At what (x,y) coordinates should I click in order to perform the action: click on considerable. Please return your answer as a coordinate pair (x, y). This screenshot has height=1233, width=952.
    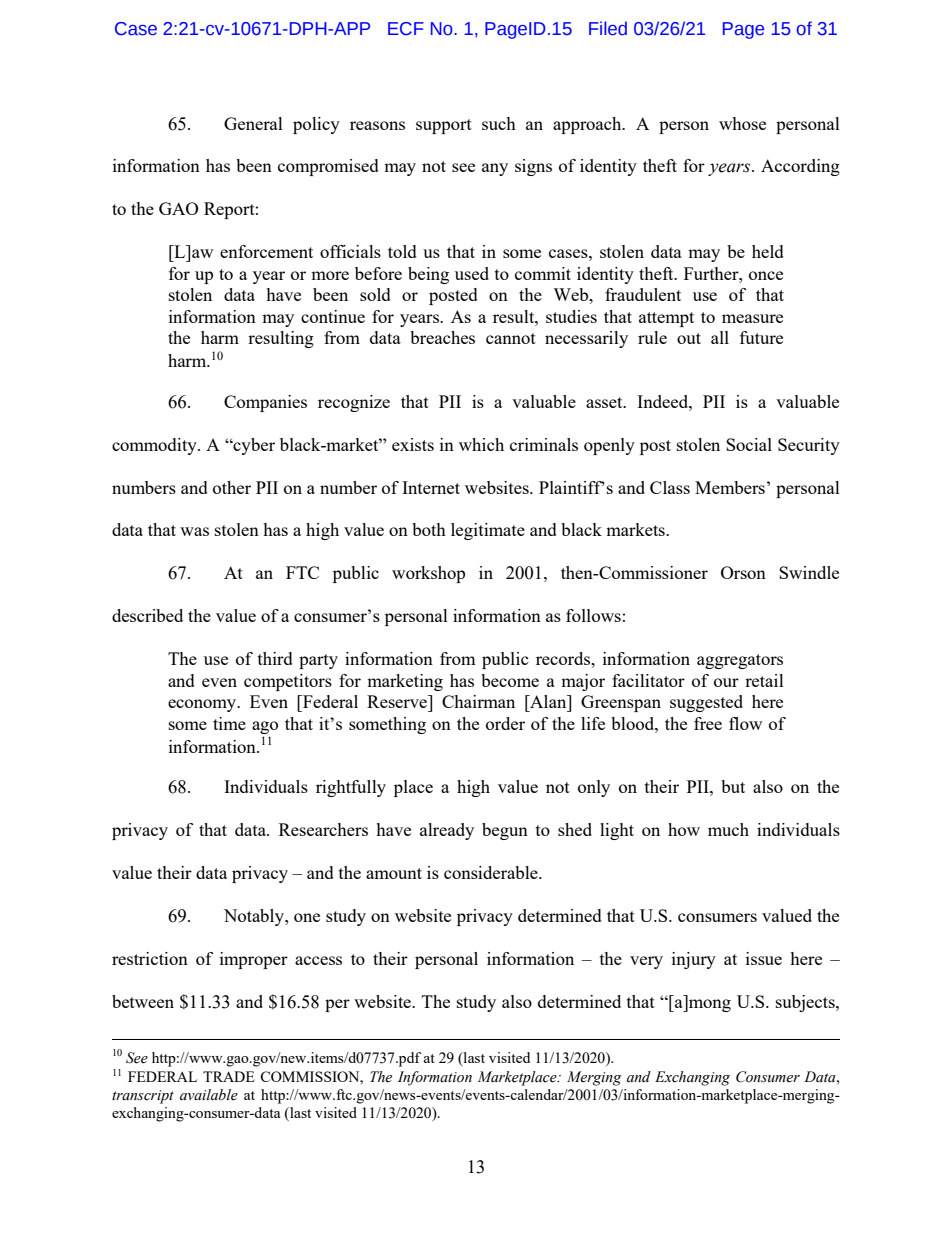
    Looking at the image, I should click on (492, 872).
